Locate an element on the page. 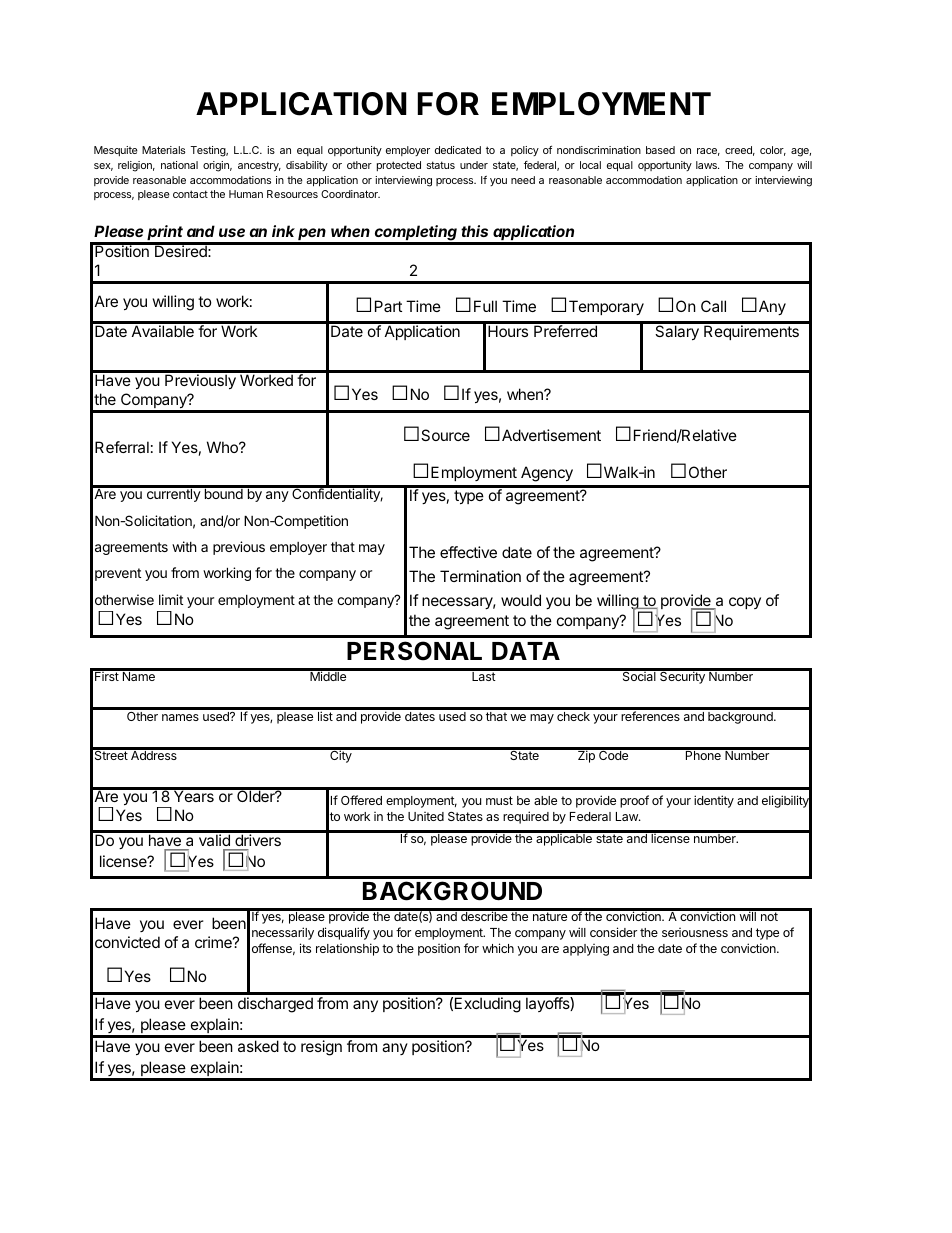  national is located at coordinates (179, 165).
